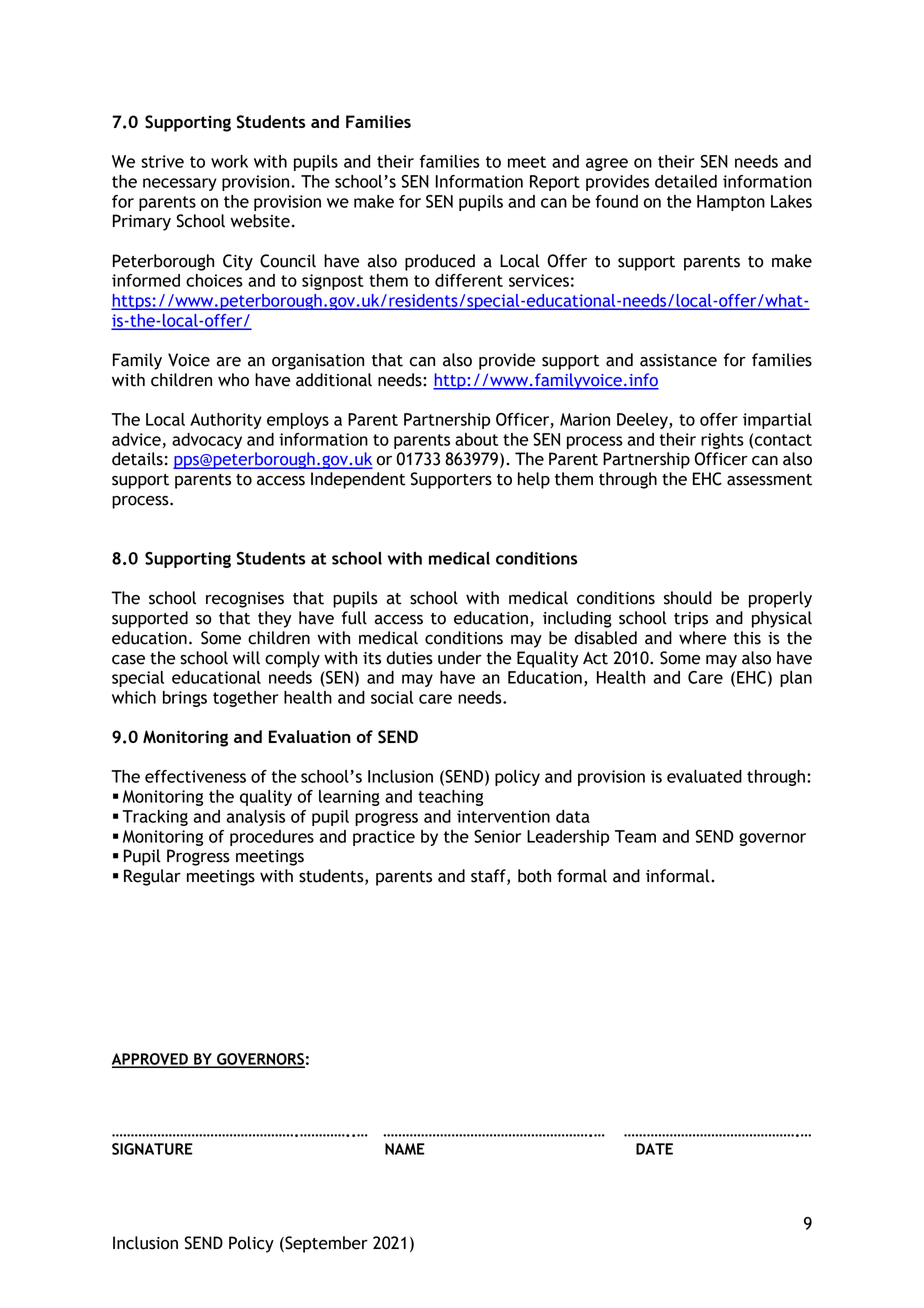  I want to click on under, so click(460, 658).
